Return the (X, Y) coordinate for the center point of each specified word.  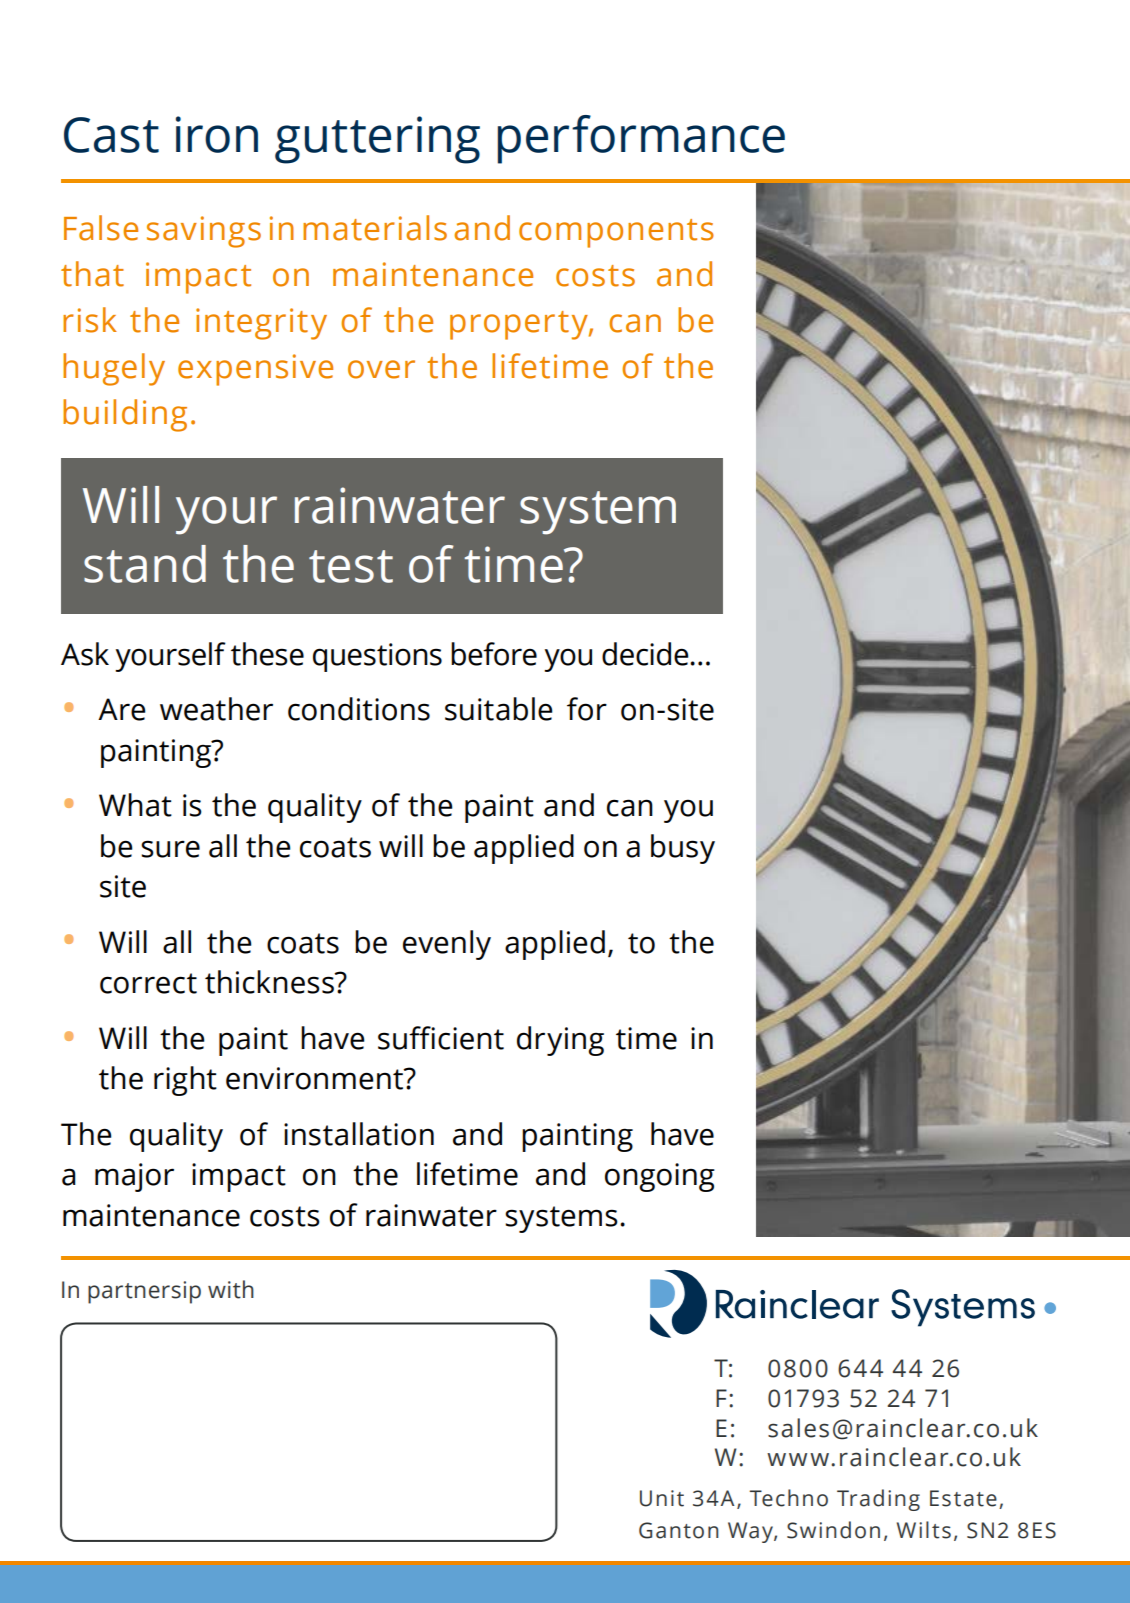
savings (204, 232)
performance (641, 139)
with (231, 1289)
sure (170, 849)
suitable (499, 709)
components (616, 233)
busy (683, 849)
